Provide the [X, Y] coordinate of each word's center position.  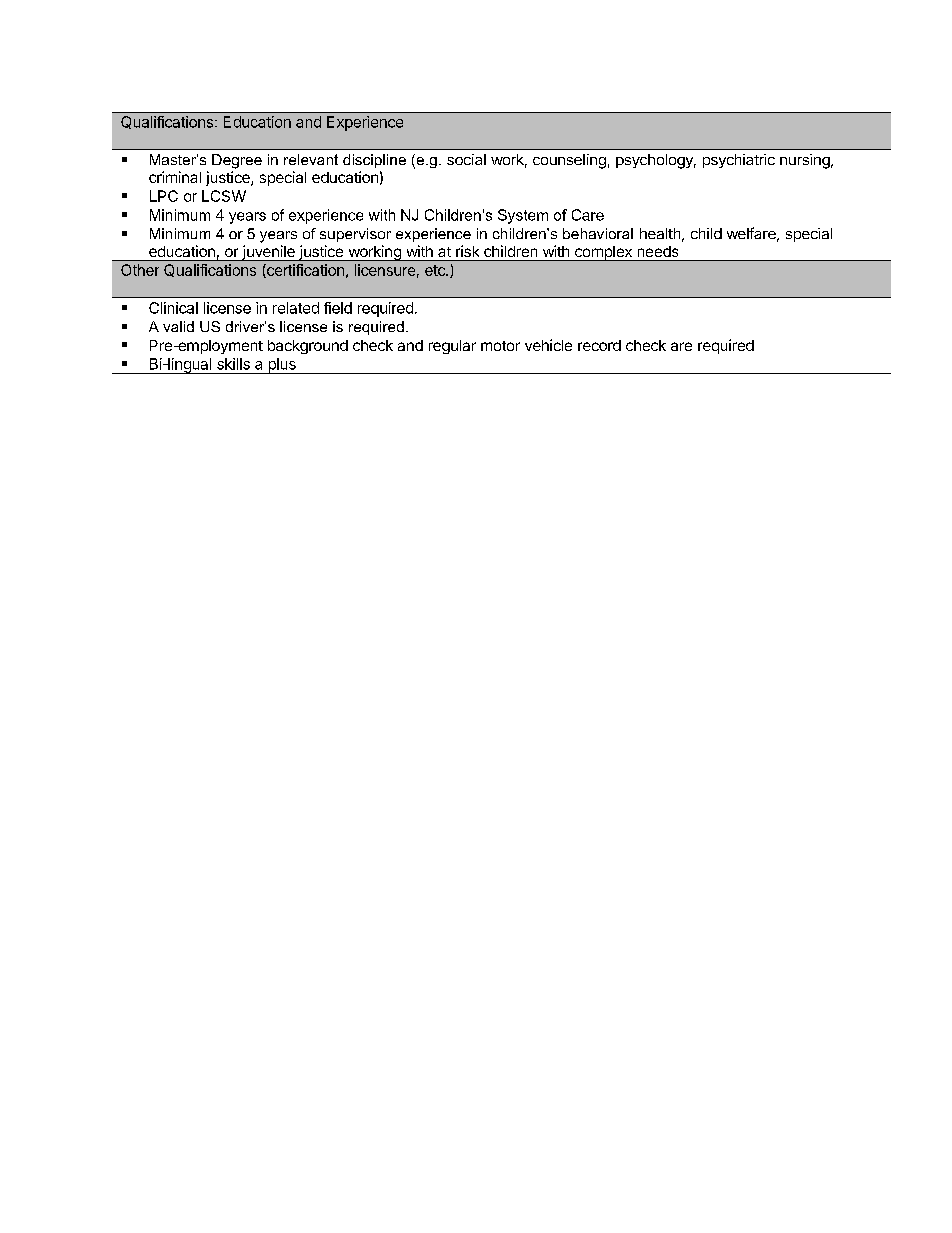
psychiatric [739, 161]
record [599, 345]
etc [436, 270]
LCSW [224, 196]
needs [658, 251]
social [466, 159]
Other [140, 270]
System [523, 216]
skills [233, 364]
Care [588, 215]
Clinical [173, 308]
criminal [175, 177]
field [338, 308]
